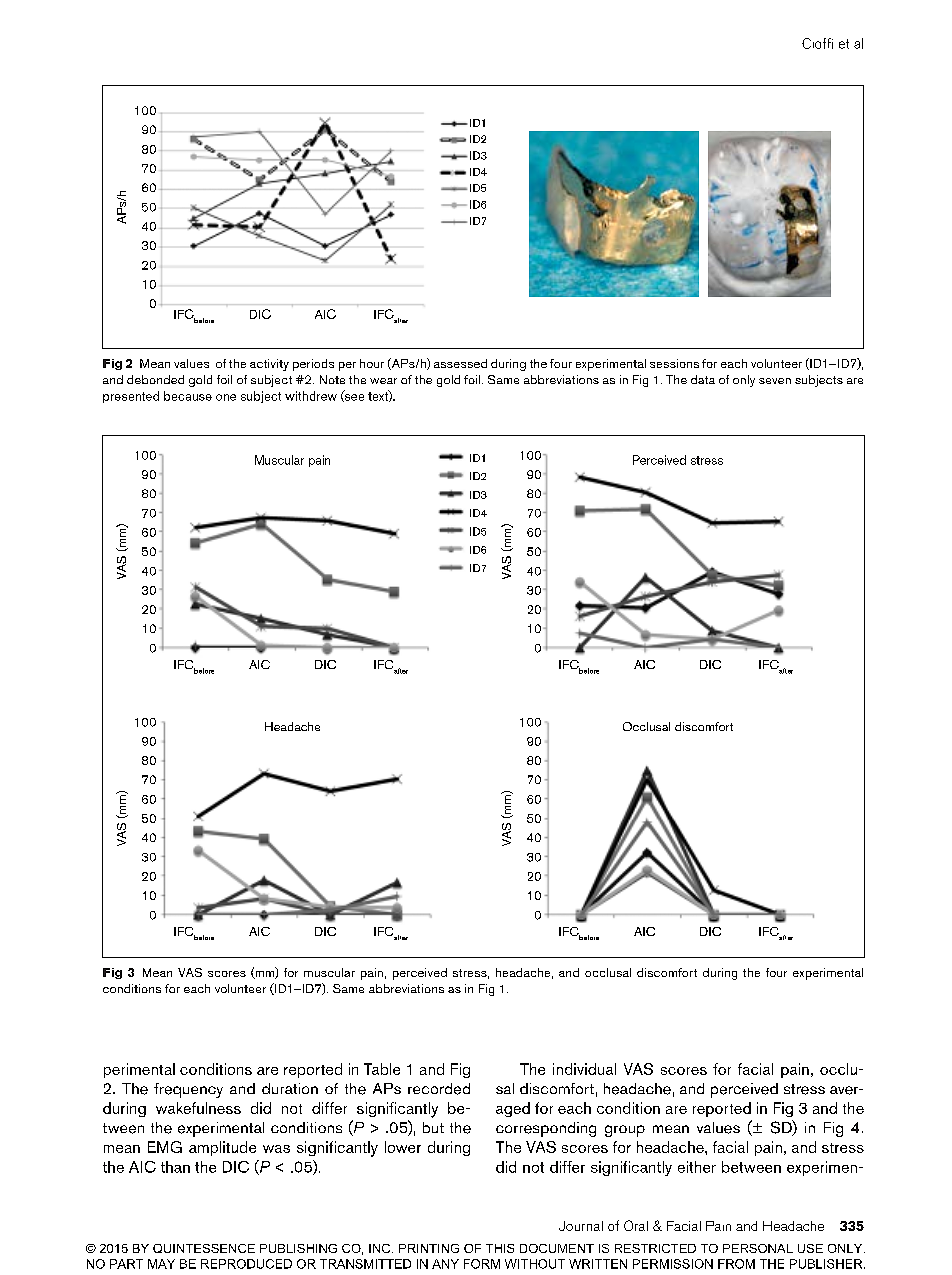 This page has width=952, height=1275. What do you see at coordinates (775, 381) in the page?
I see `seven` at bounding box center [775, 381].
